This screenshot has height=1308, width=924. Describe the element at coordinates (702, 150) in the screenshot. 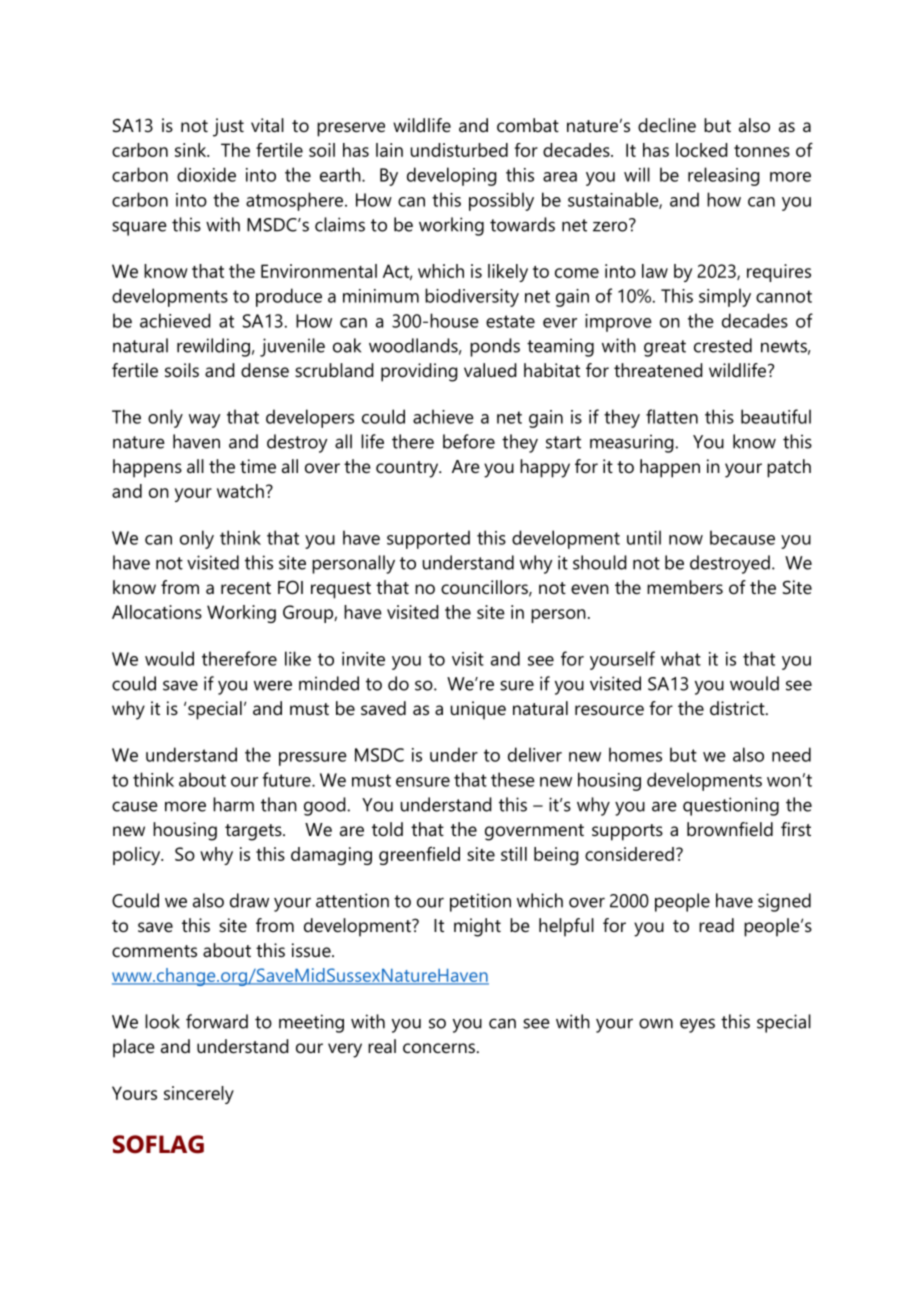

I see `locked` at that location.
